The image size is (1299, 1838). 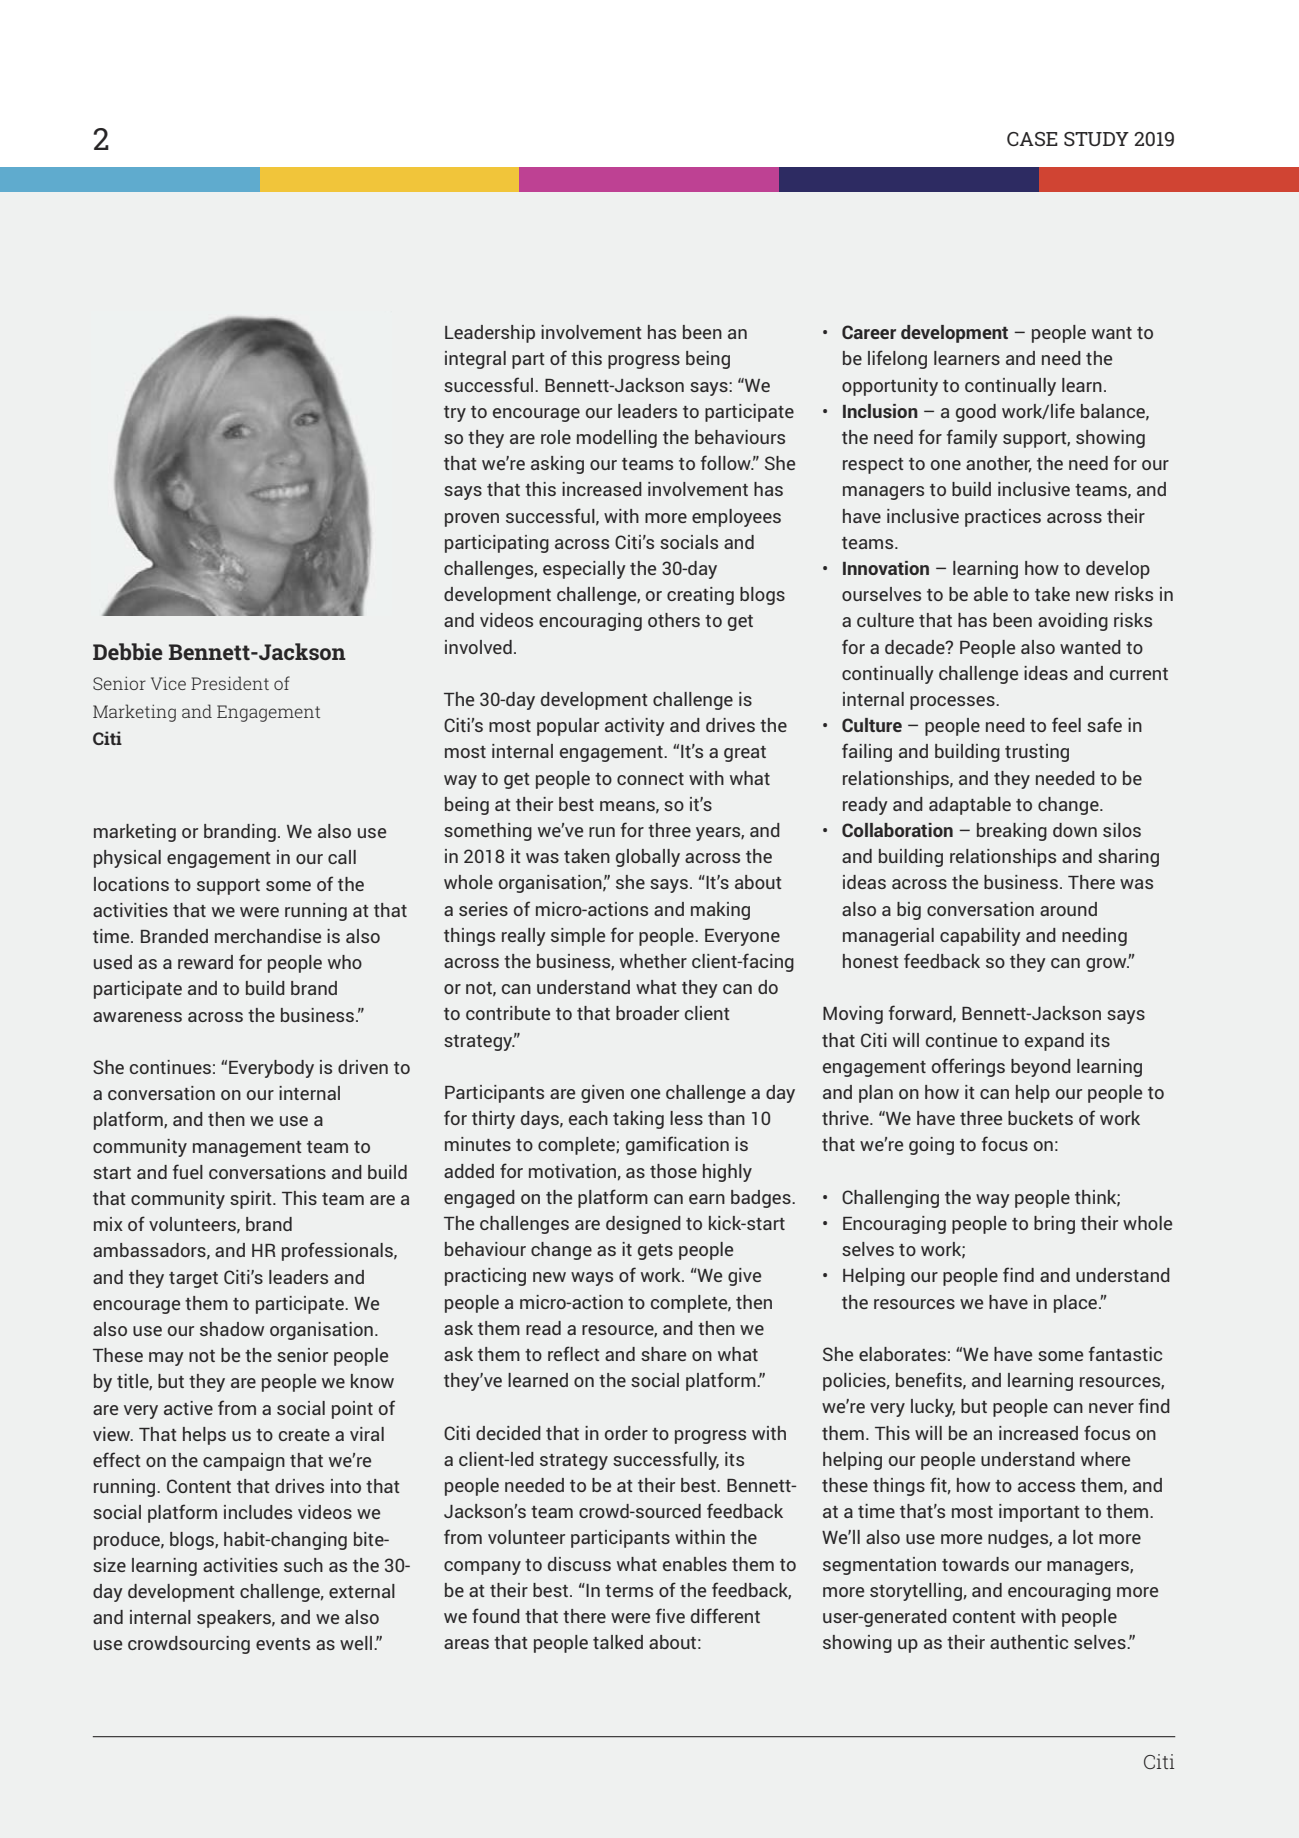 What do you see at coordinates (648, 858) in the screenshot?
I see `globally` at bounding box center [648, 858].
